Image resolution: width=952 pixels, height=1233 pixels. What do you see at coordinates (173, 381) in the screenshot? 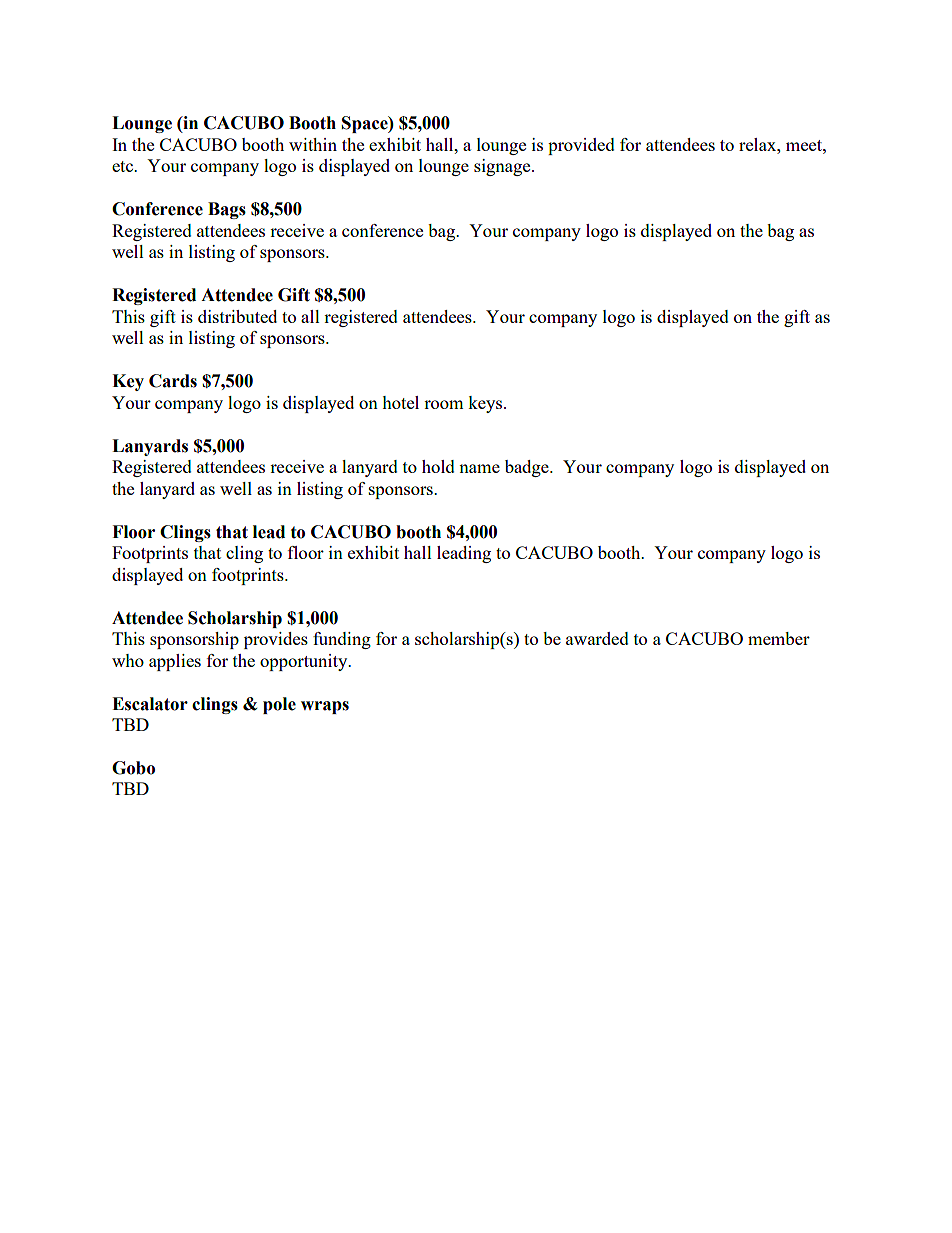
I see `Cards` at bounding box center [173, 381].
